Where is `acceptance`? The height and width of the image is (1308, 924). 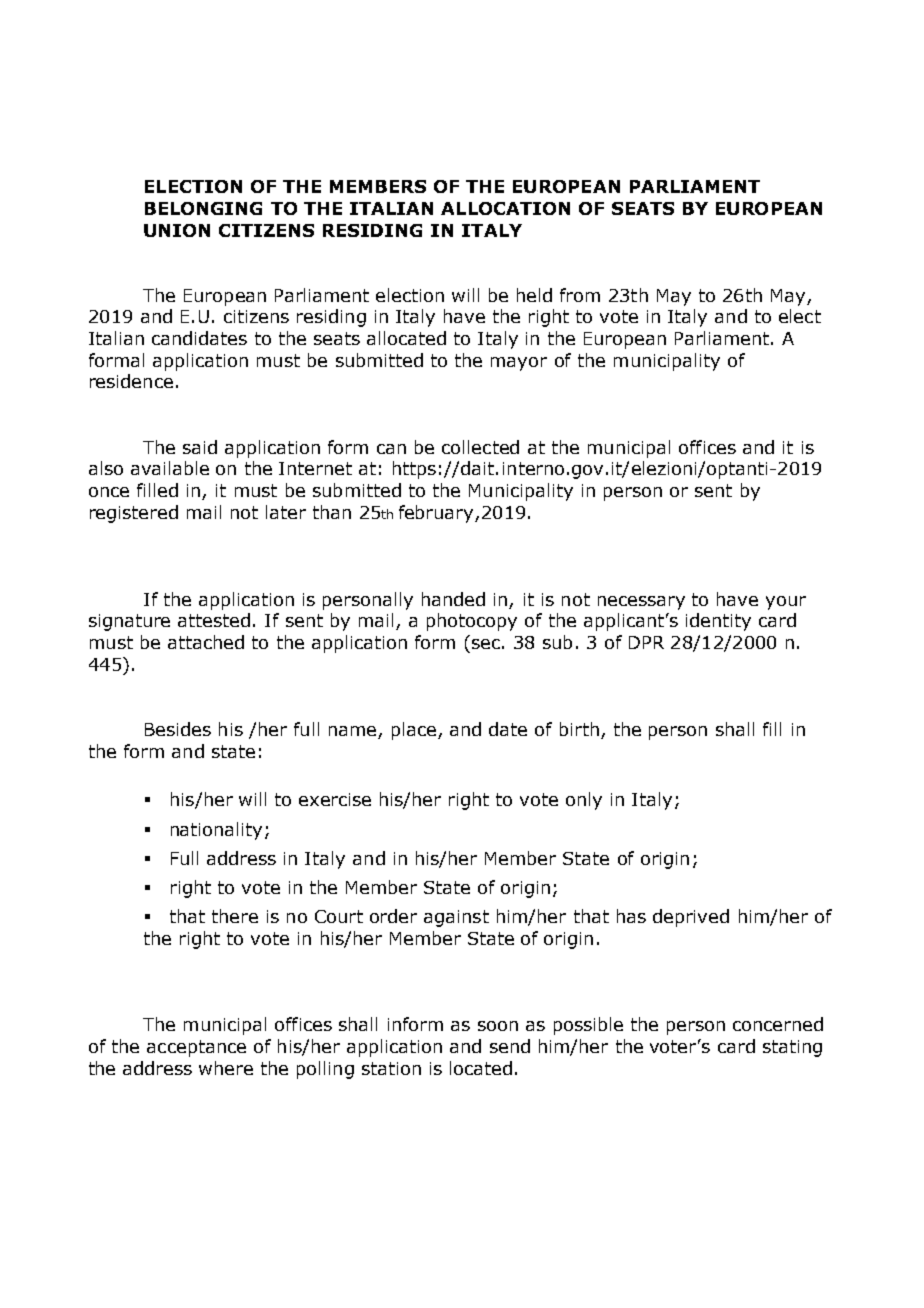 acceptance is located at coordinates (196, 1048).
